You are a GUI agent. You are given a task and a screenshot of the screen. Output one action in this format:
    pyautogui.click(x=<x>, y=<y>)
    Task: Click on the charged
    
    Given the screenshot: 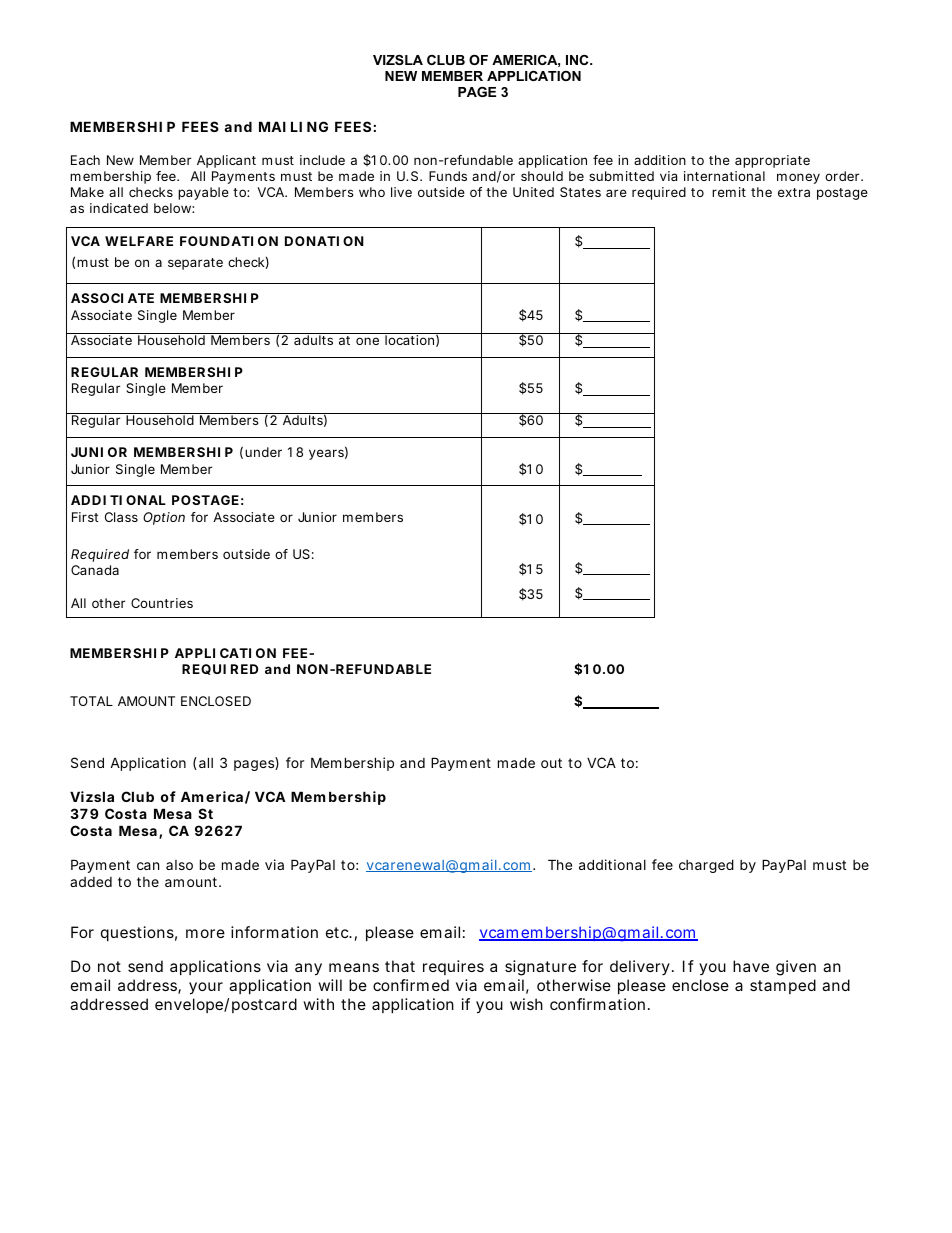 What is the action you would take?
    pyautogui.click(x=706, y=866)
